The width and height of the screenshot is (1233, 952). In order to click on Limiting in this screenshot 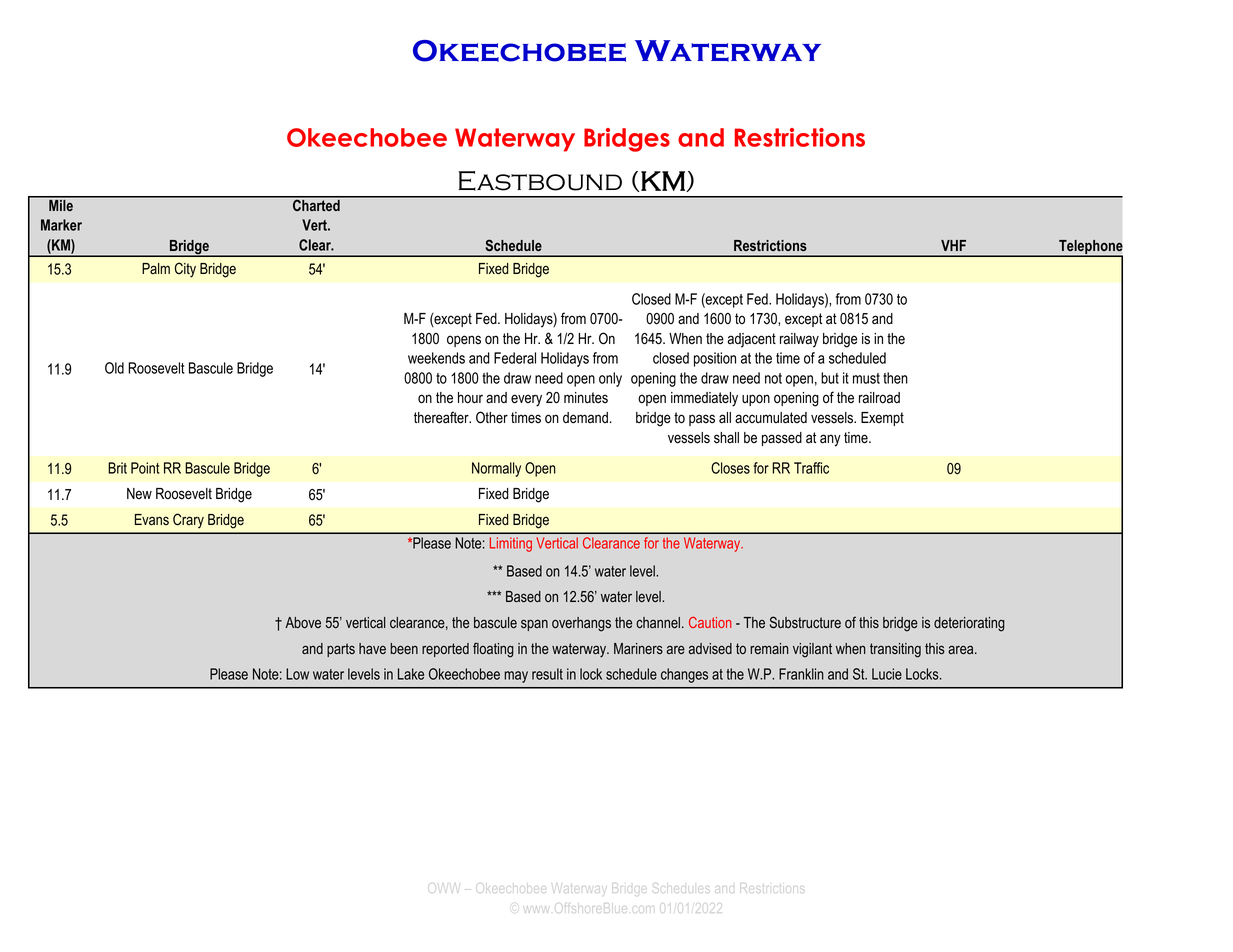, I will do `click(511, 544)`.
